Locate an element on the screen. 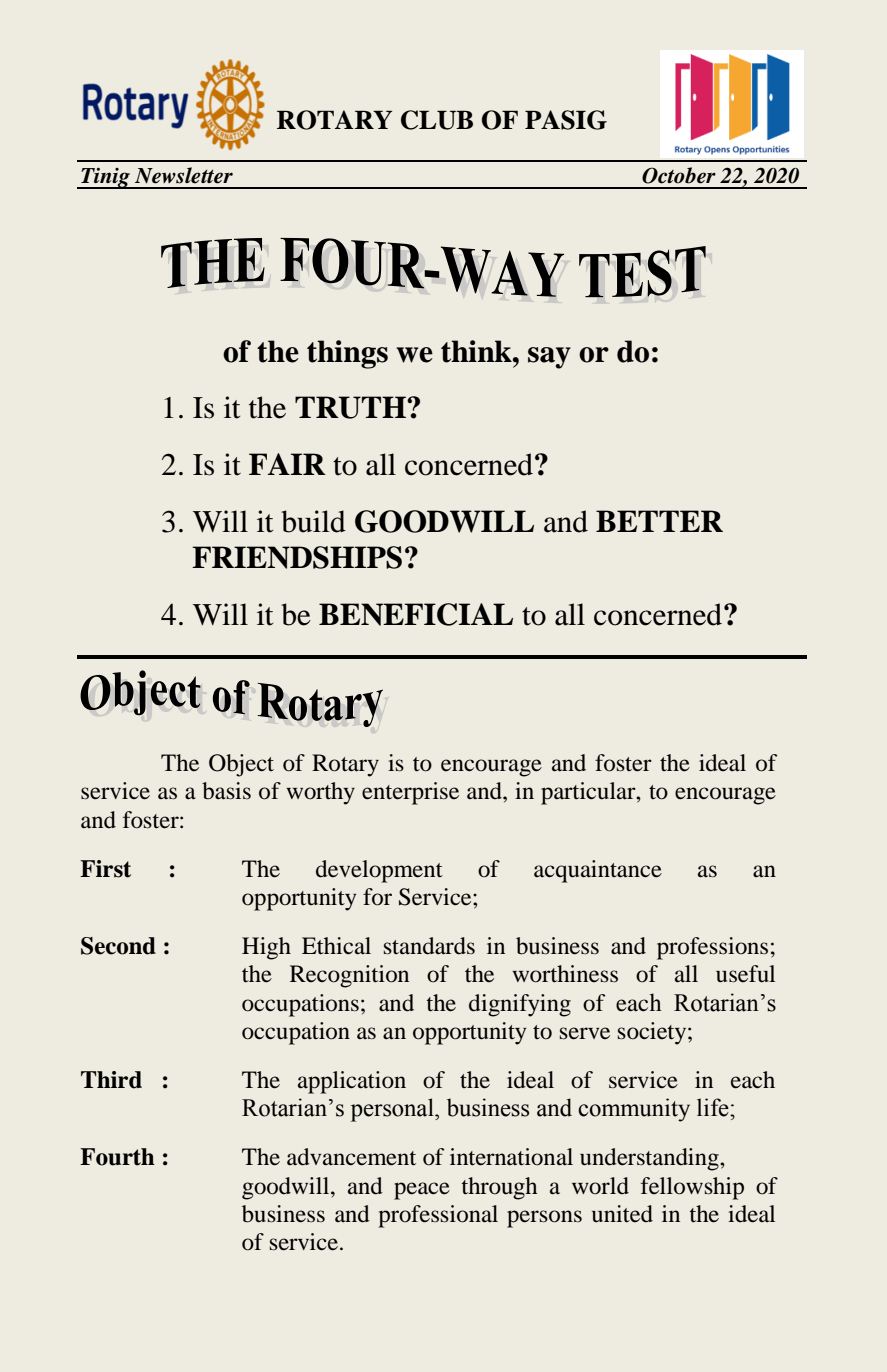 The image size is (887, 1372). FRIENDSHIPS is located at coordinates (297, 557).
